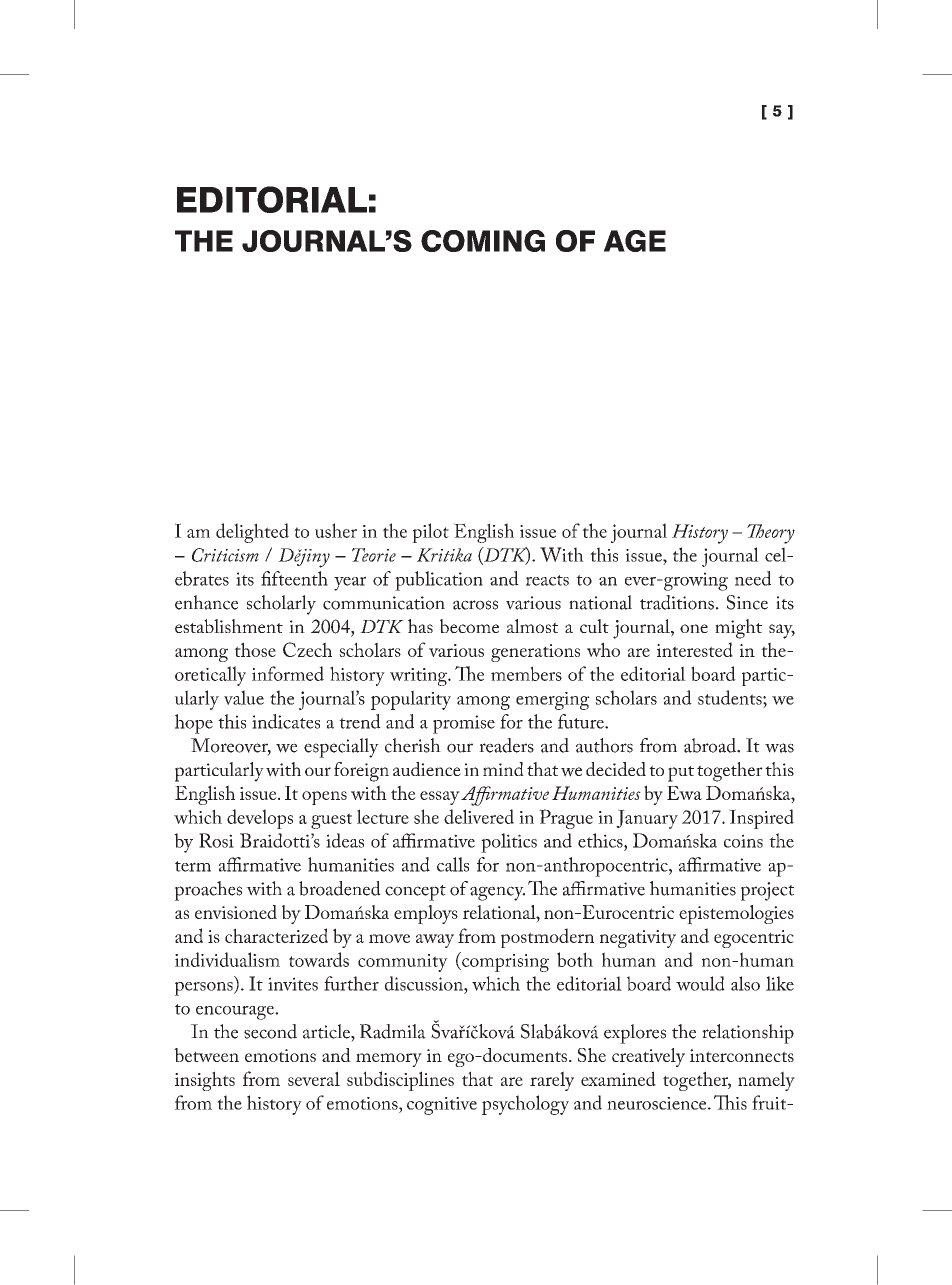 The height and width of the page is (1285, 952). I want to click on insights, so click(205, 1081).
